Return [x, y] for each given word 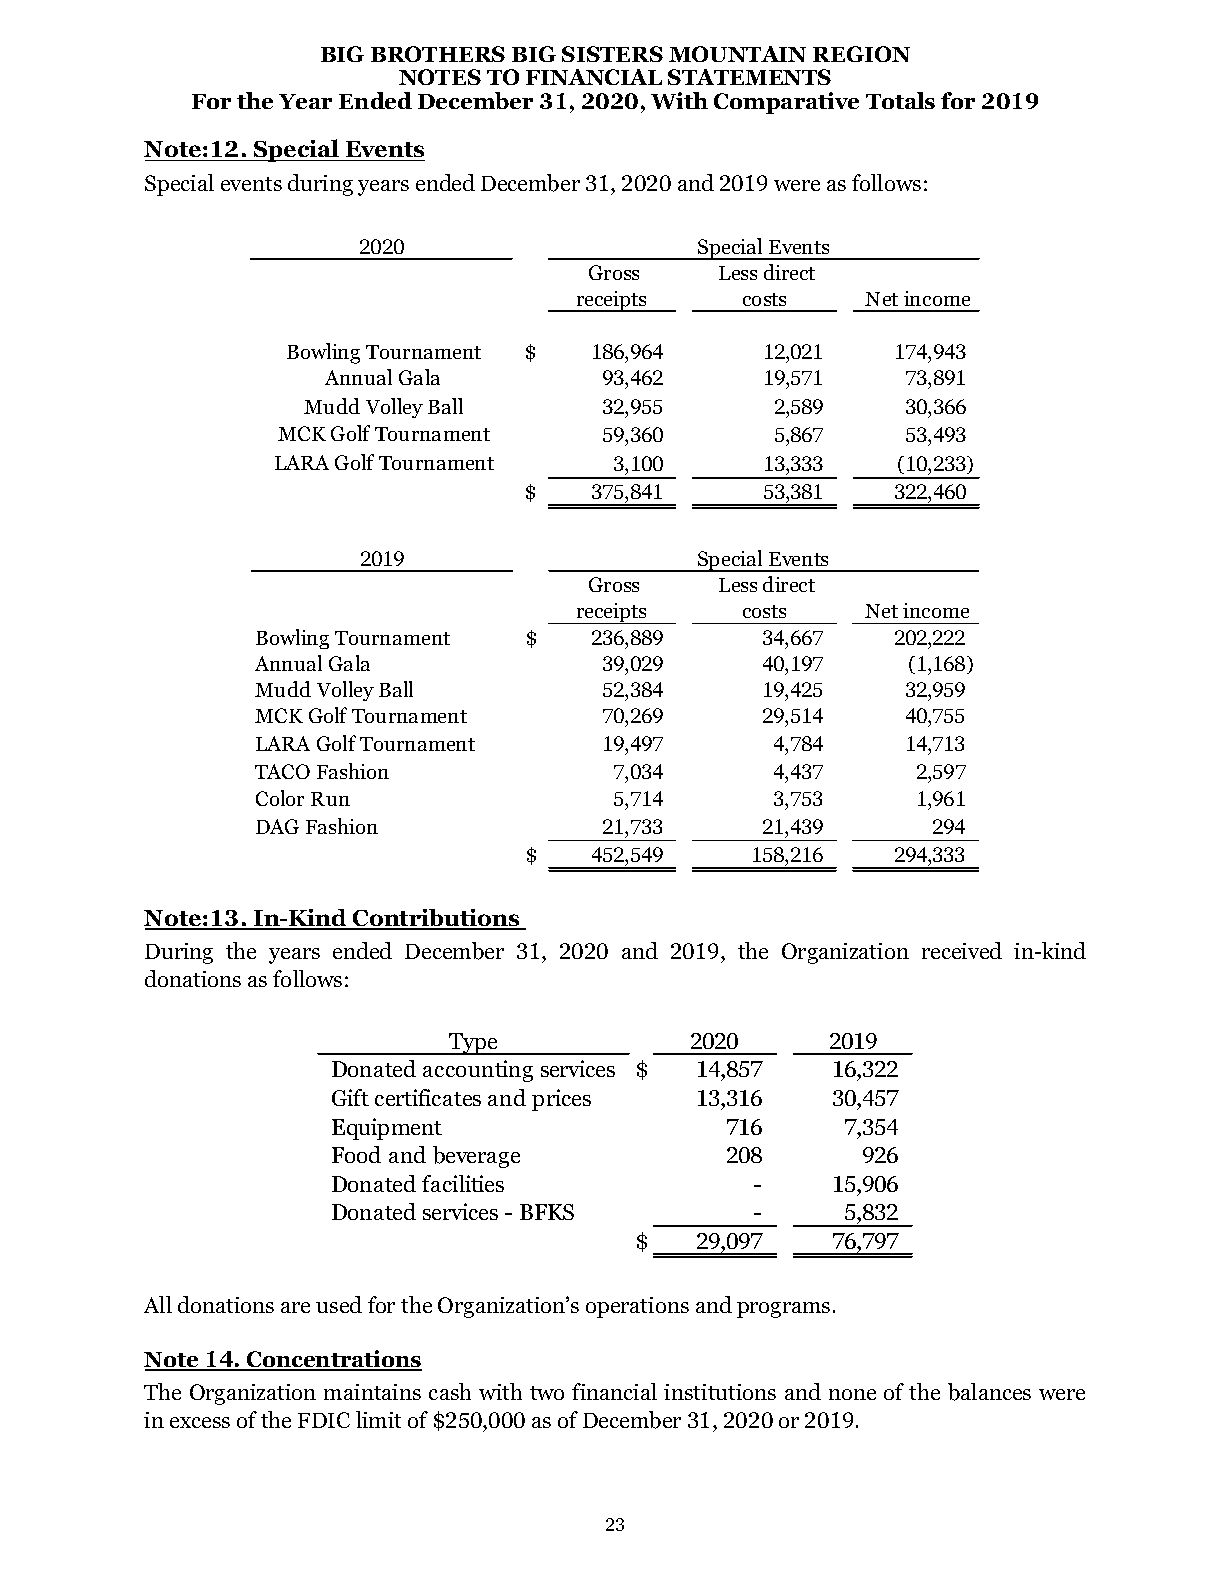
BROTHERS [438, 54]
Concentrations [333, 1360]
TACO [282, 771]
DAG [277, 826]
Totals [900, 100]
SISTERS [612, 54]
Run [330, 799]
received [962, 950]
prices [561, 1100]
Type [474, 1044]
